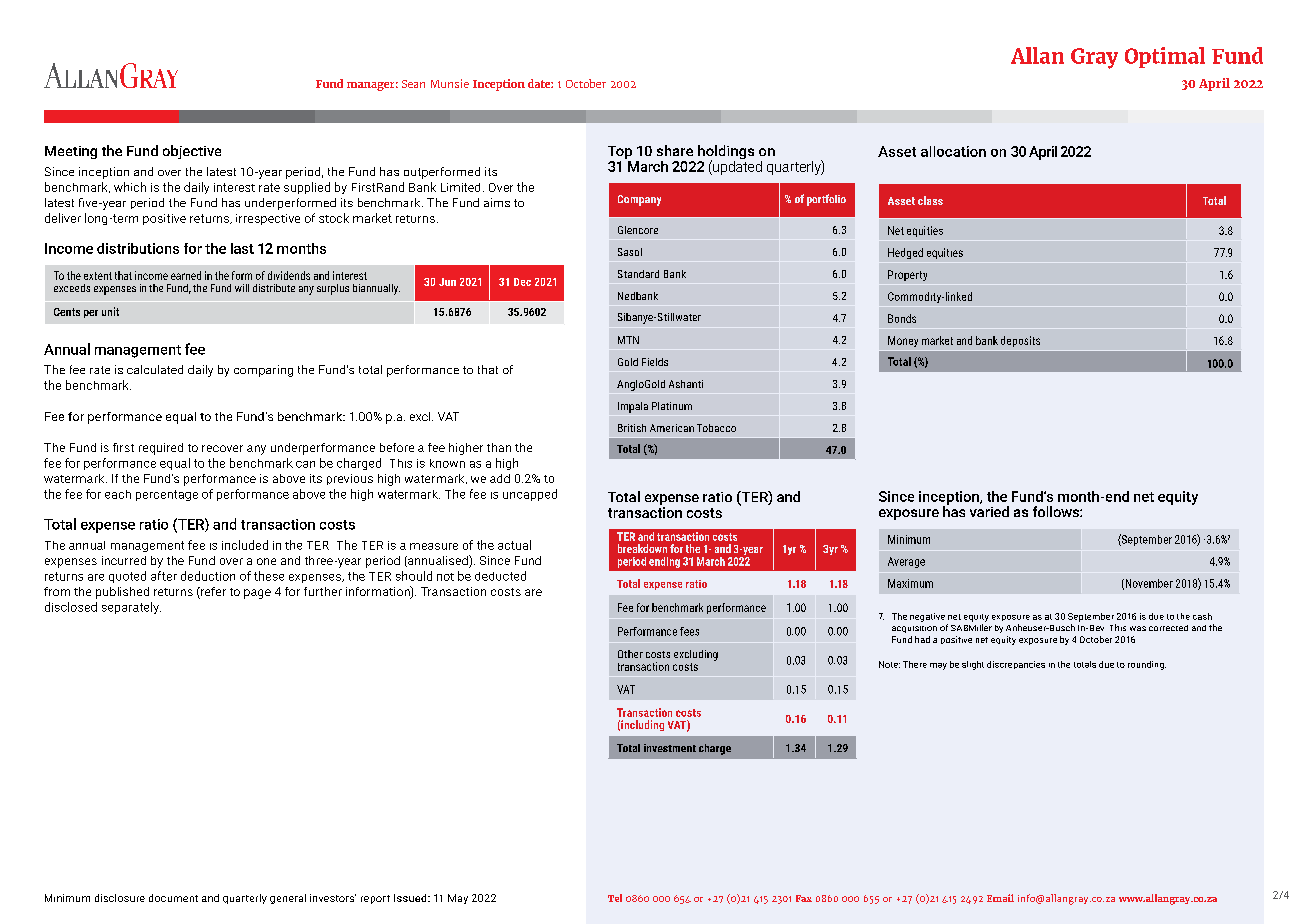 This image has height=924, width=1308. What do you see at coordinates (530, 495) in the image?
I see `uncapped` at bounding box center [530, 495].
